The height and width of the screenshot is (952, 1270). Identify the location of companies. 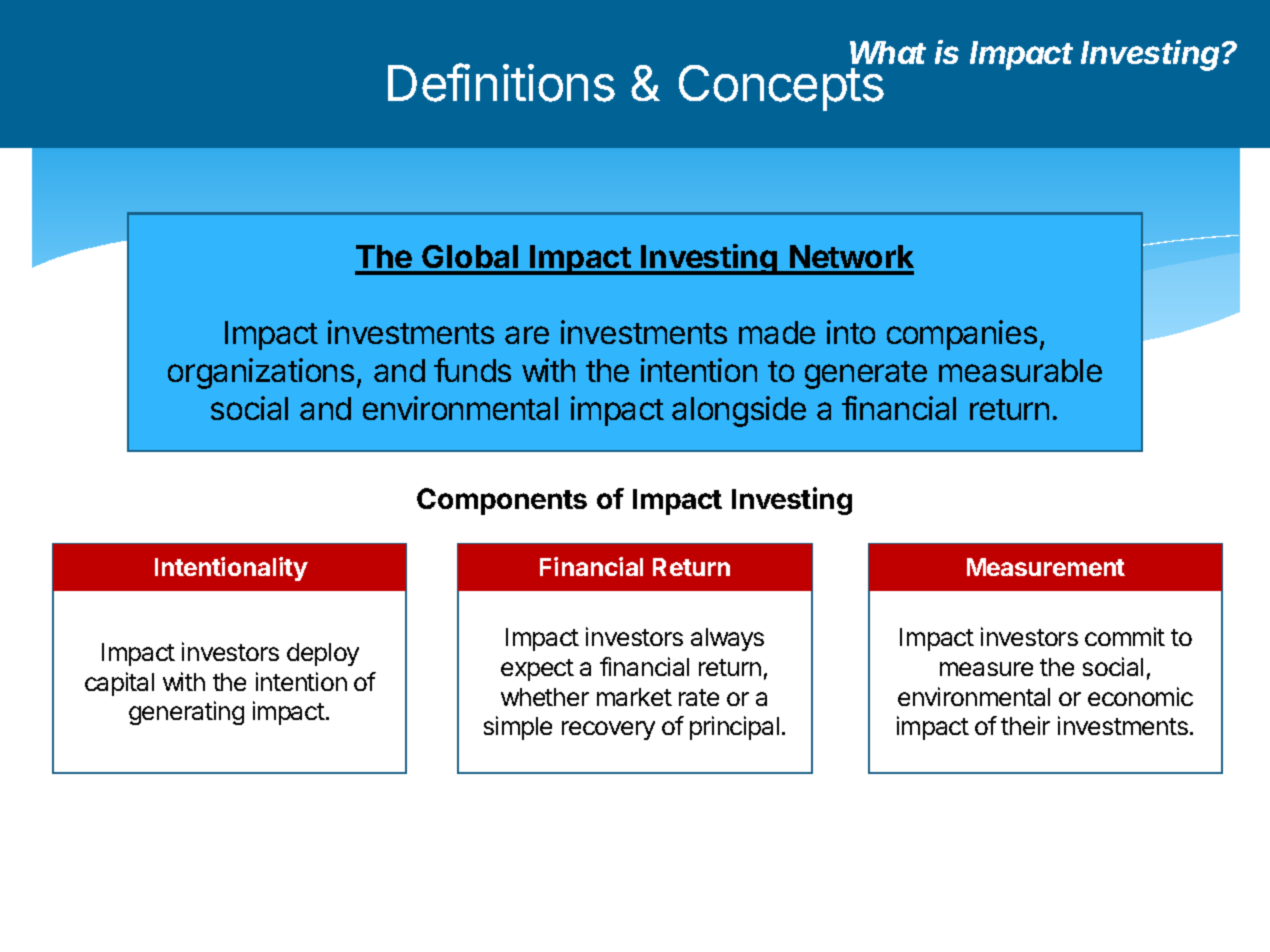
(962, 335).
